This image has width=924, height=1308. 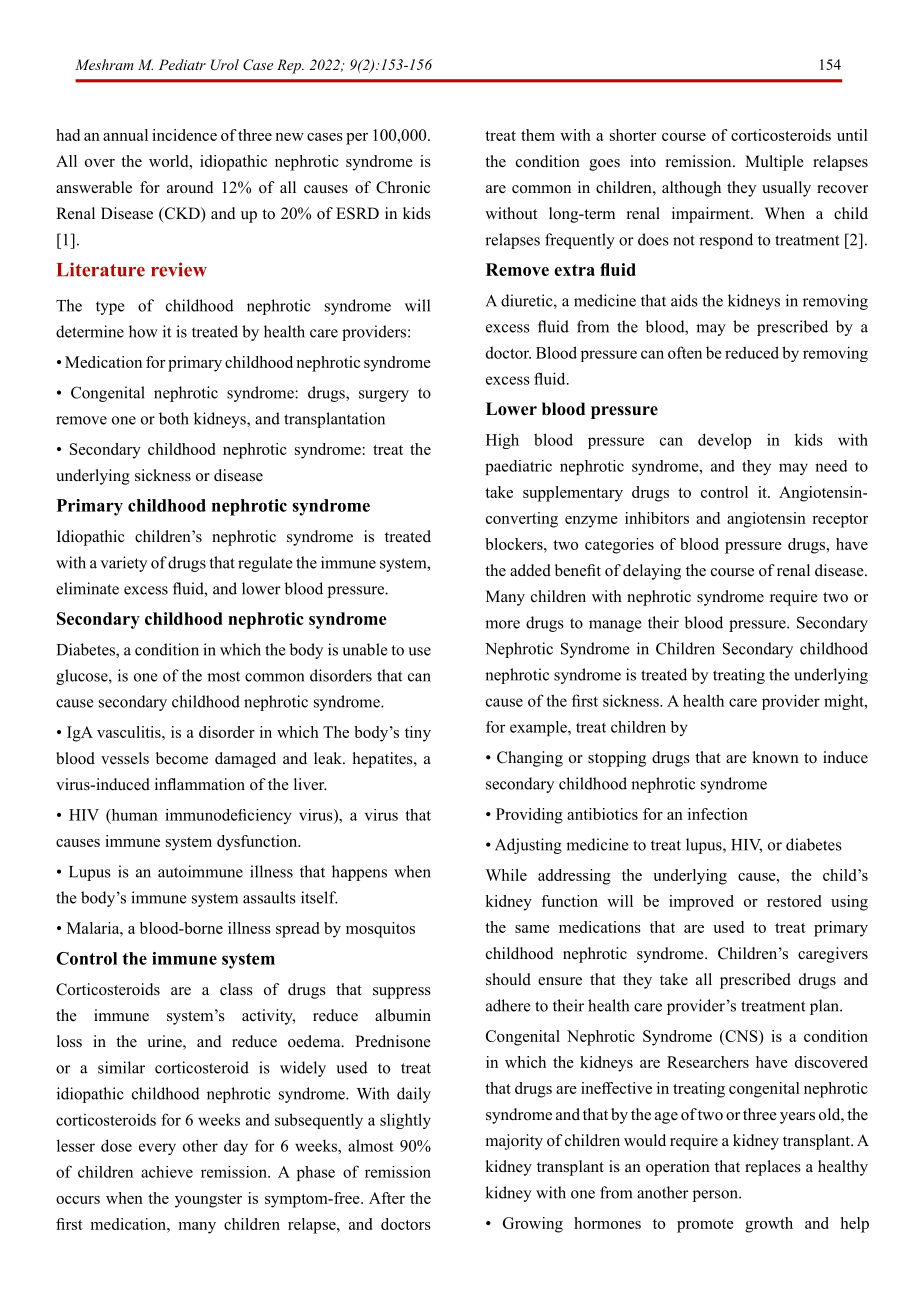 What do you see at coordinates (174, 418) in the image?
I see `both` at bounding box center [174, 418].
